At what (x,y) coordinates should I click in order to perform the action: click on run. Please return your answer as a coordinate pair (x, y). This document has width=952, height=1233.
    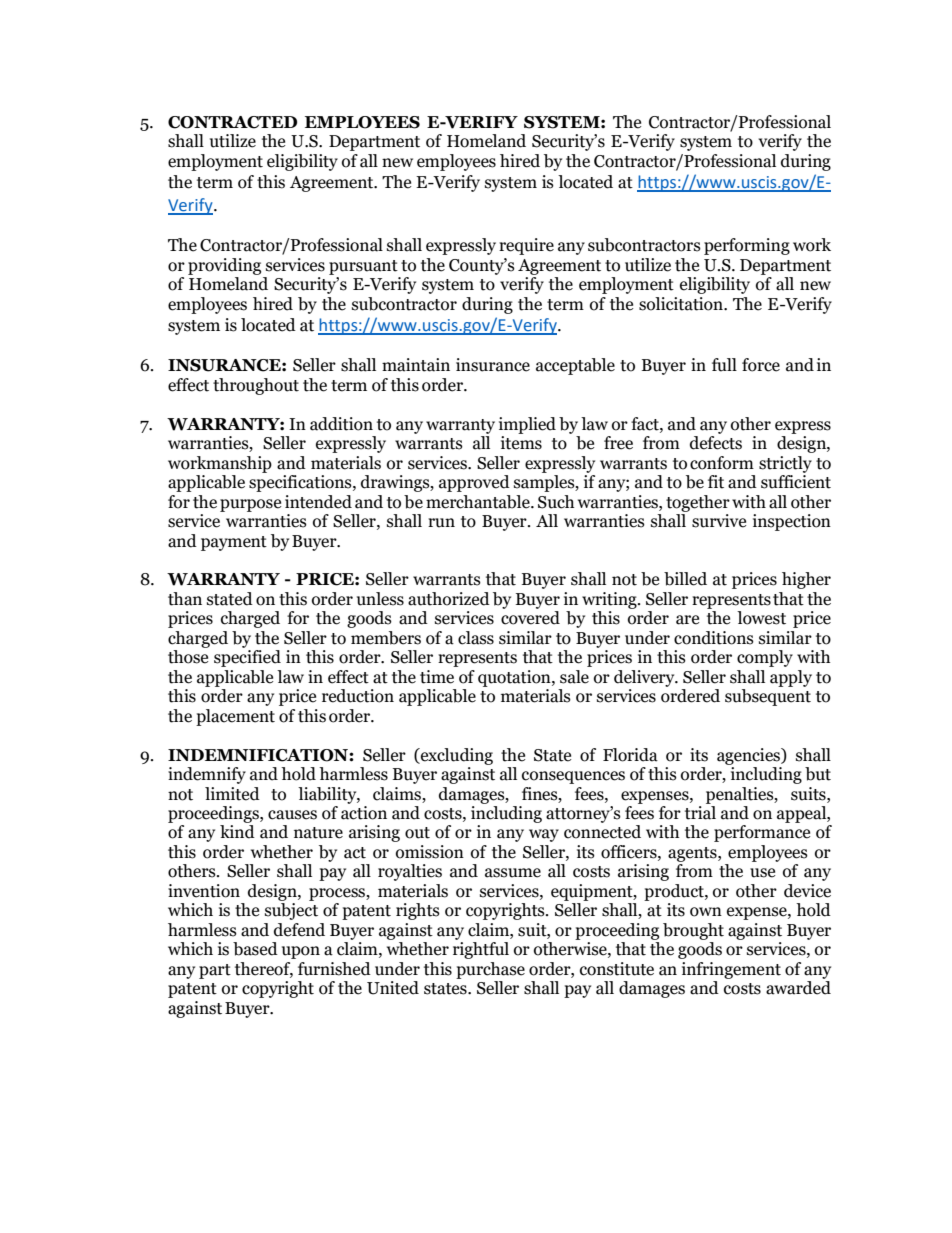
    Looking at the image, I should click on (441, 523).
